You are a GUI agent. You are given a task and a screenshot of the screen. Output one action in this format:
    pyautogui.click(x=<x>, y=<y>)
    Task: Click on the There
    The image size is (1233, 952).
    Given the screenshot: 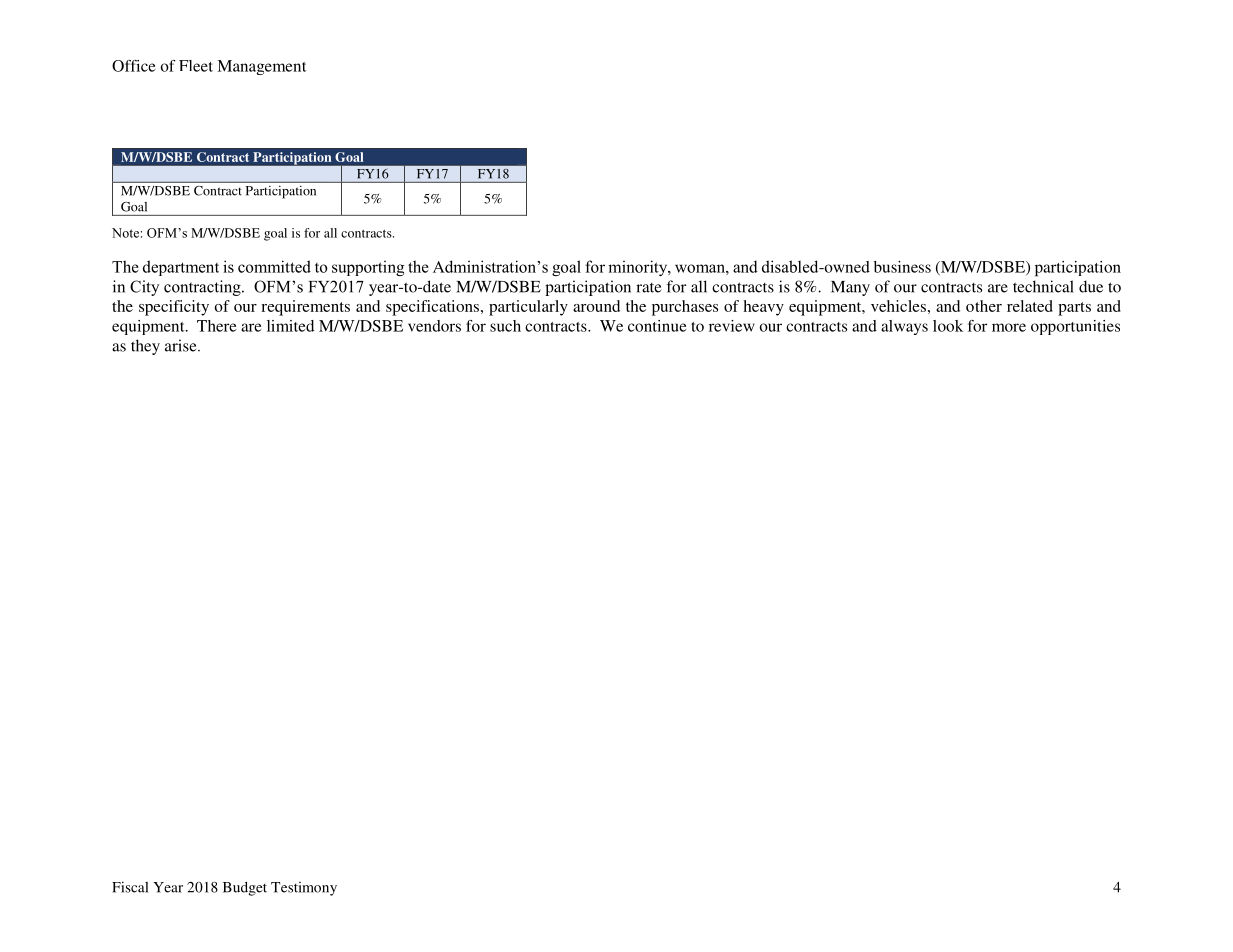 What is the action you would take?
    pyautogui.click(x=216, y=326)
